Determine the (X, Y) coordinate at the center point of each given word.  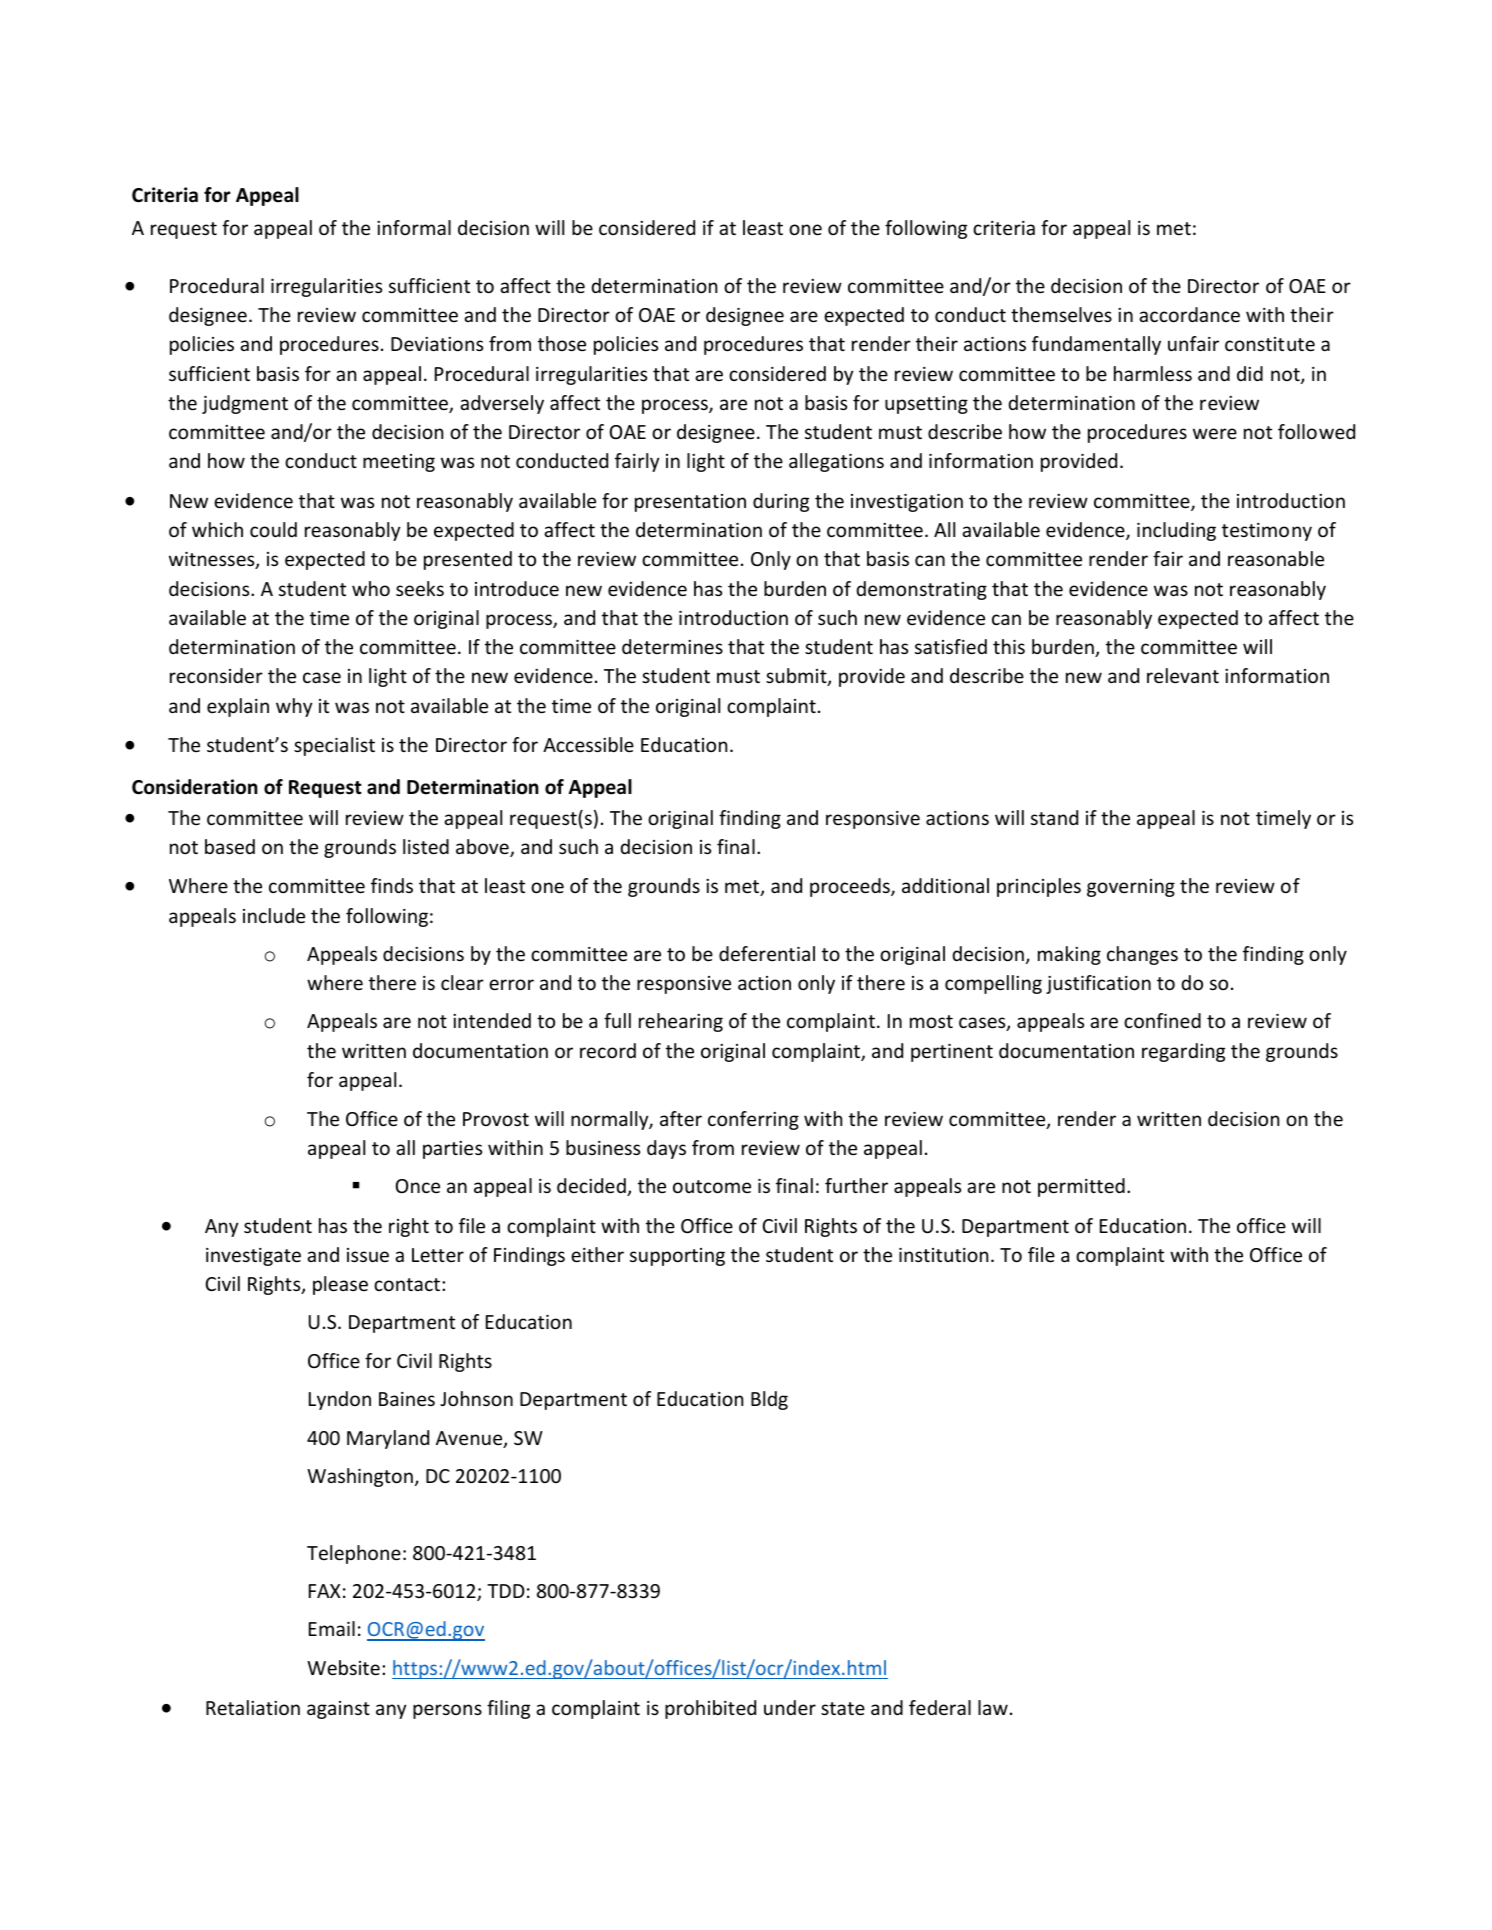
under (790, 1707)
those (562, 343)
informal (414, 227)
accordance (1189, 314)
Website (343, 1667)
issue (368, 1255)
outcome (712, 1186)
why (294, 707)
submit (797, 677)
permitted (1081, 1187)
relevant (1183, 675)
